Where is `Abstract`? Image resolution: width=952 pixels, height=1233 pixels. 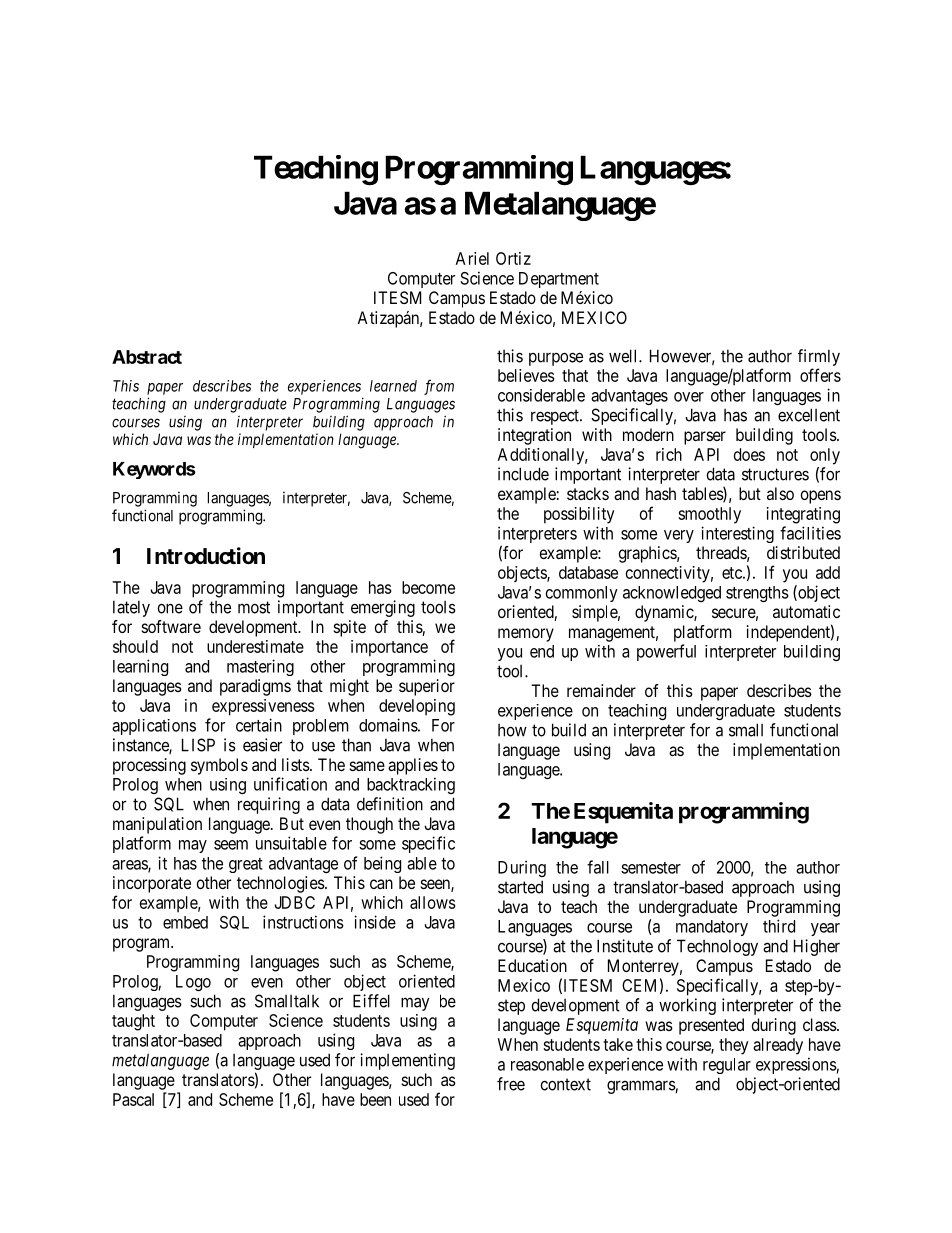
Abstract is located at coordinates (147, 357).
